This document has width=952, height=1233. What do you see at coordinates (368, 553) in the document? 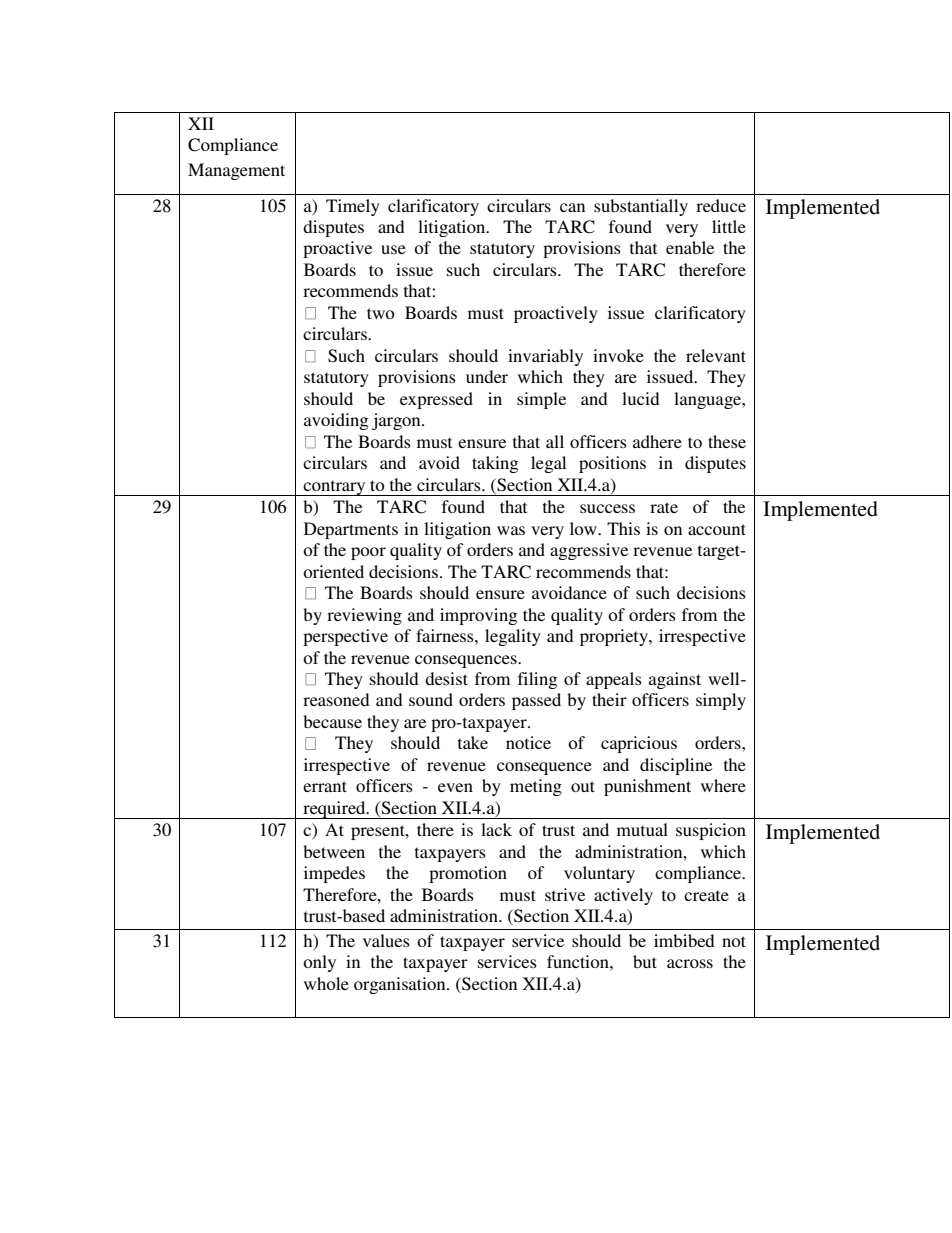
I see `poor` at bounding box center [368, 553].
